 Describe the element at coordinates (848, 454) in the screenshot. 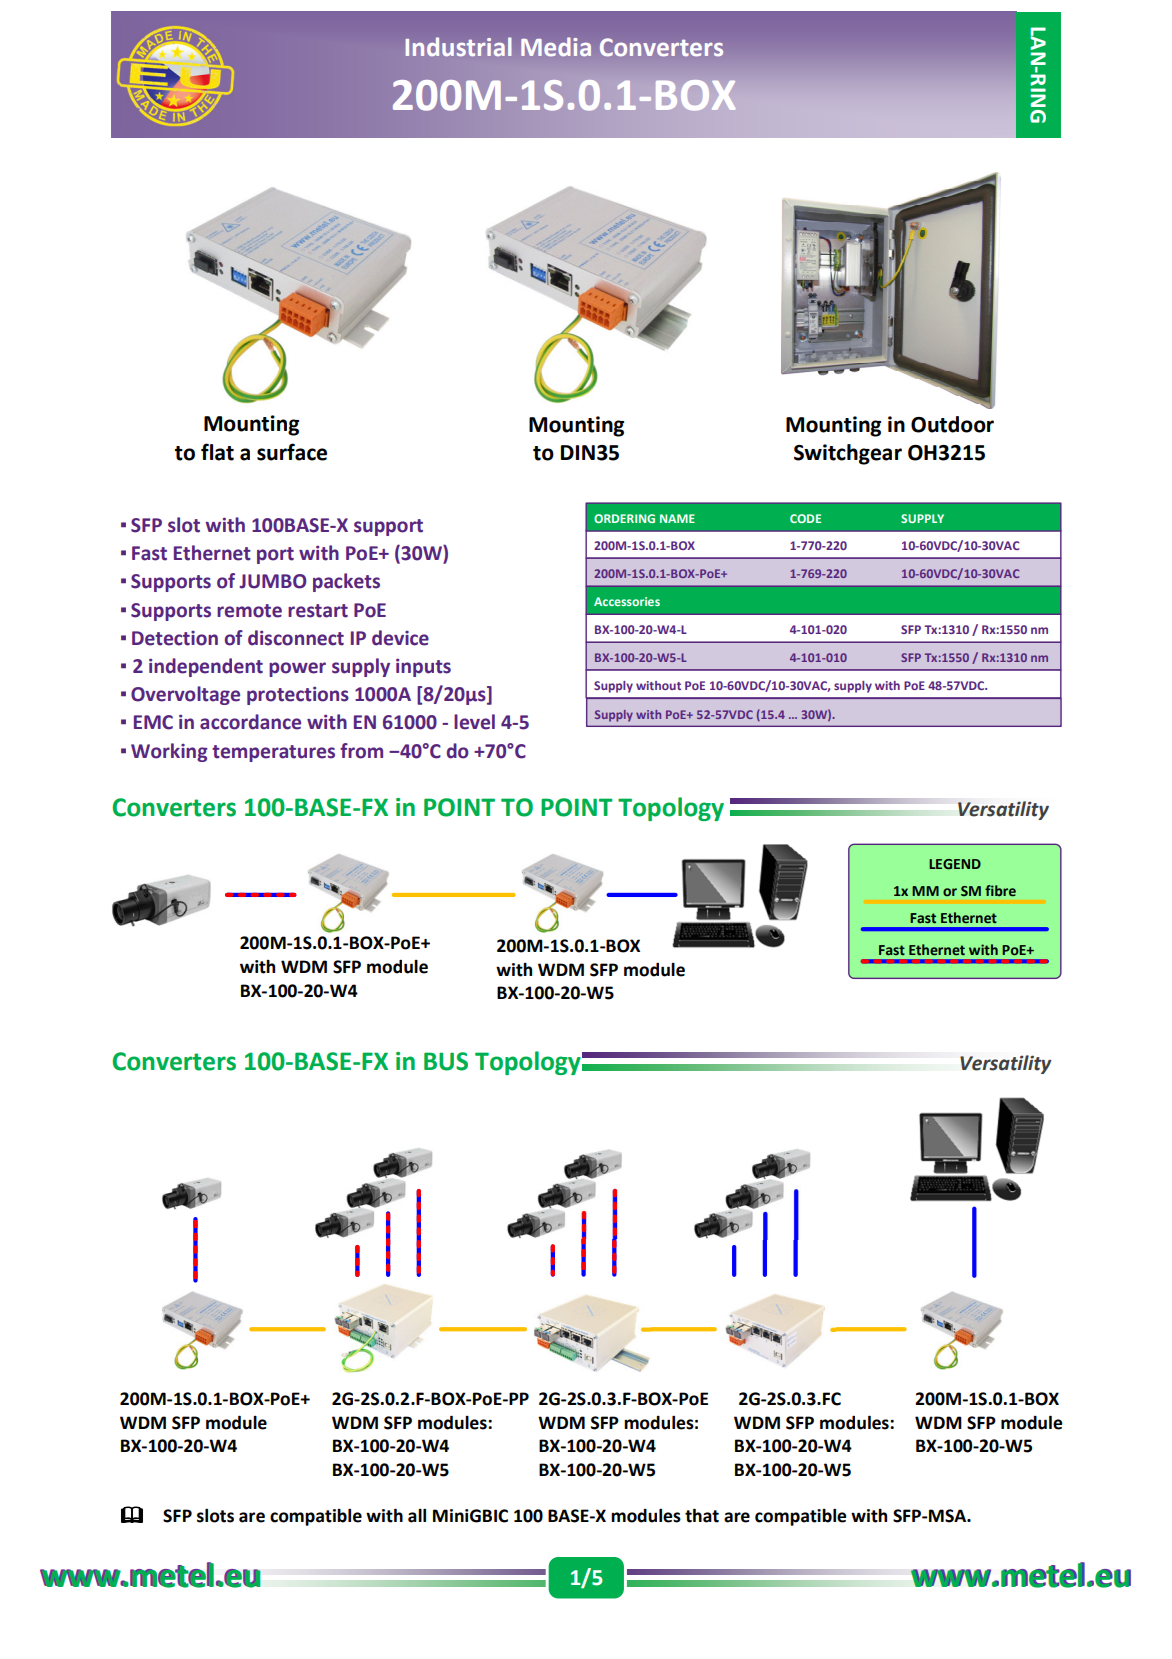

I see `Switchgear` at that location.
